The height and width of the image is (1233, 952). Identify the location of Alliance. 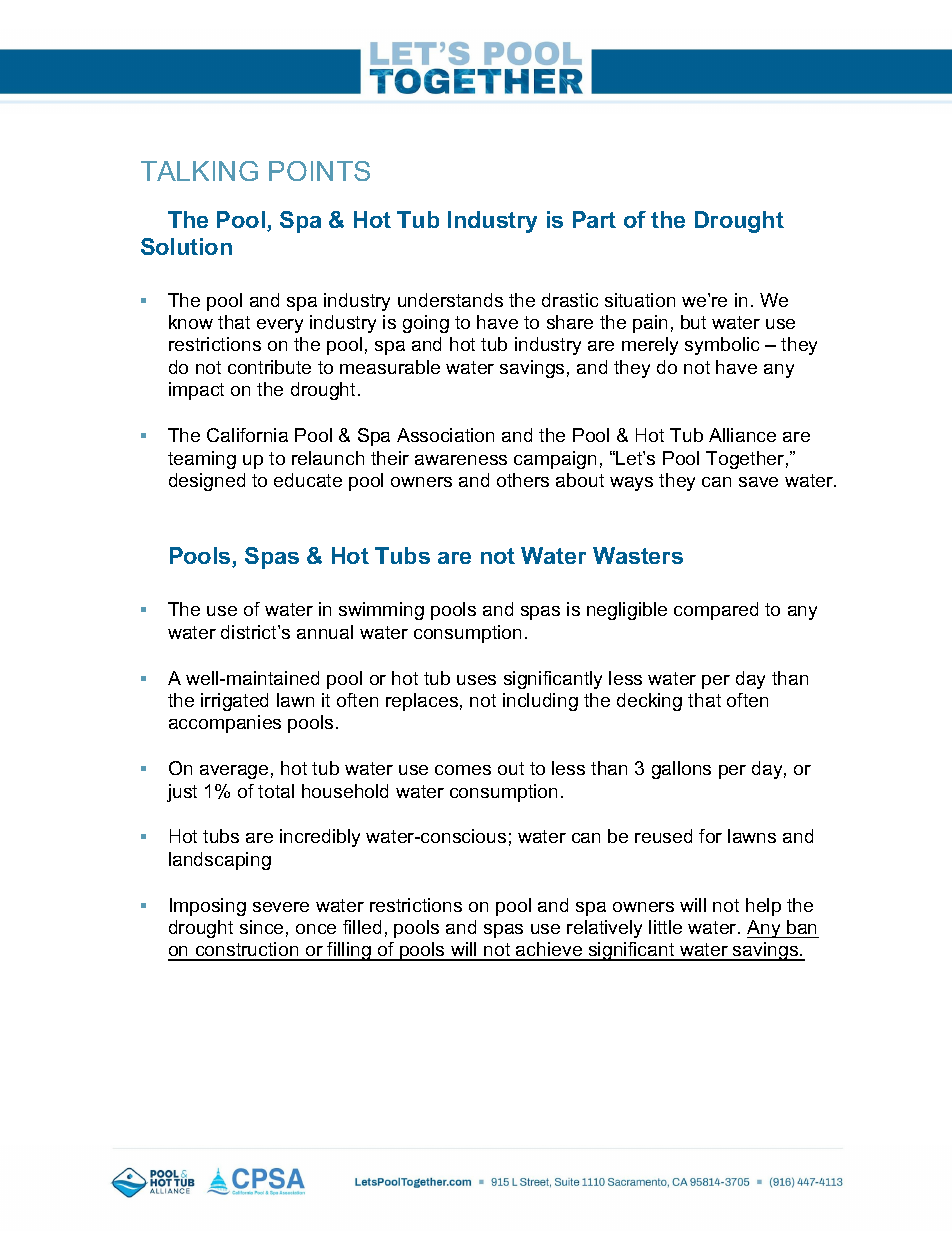
(742, 435).
